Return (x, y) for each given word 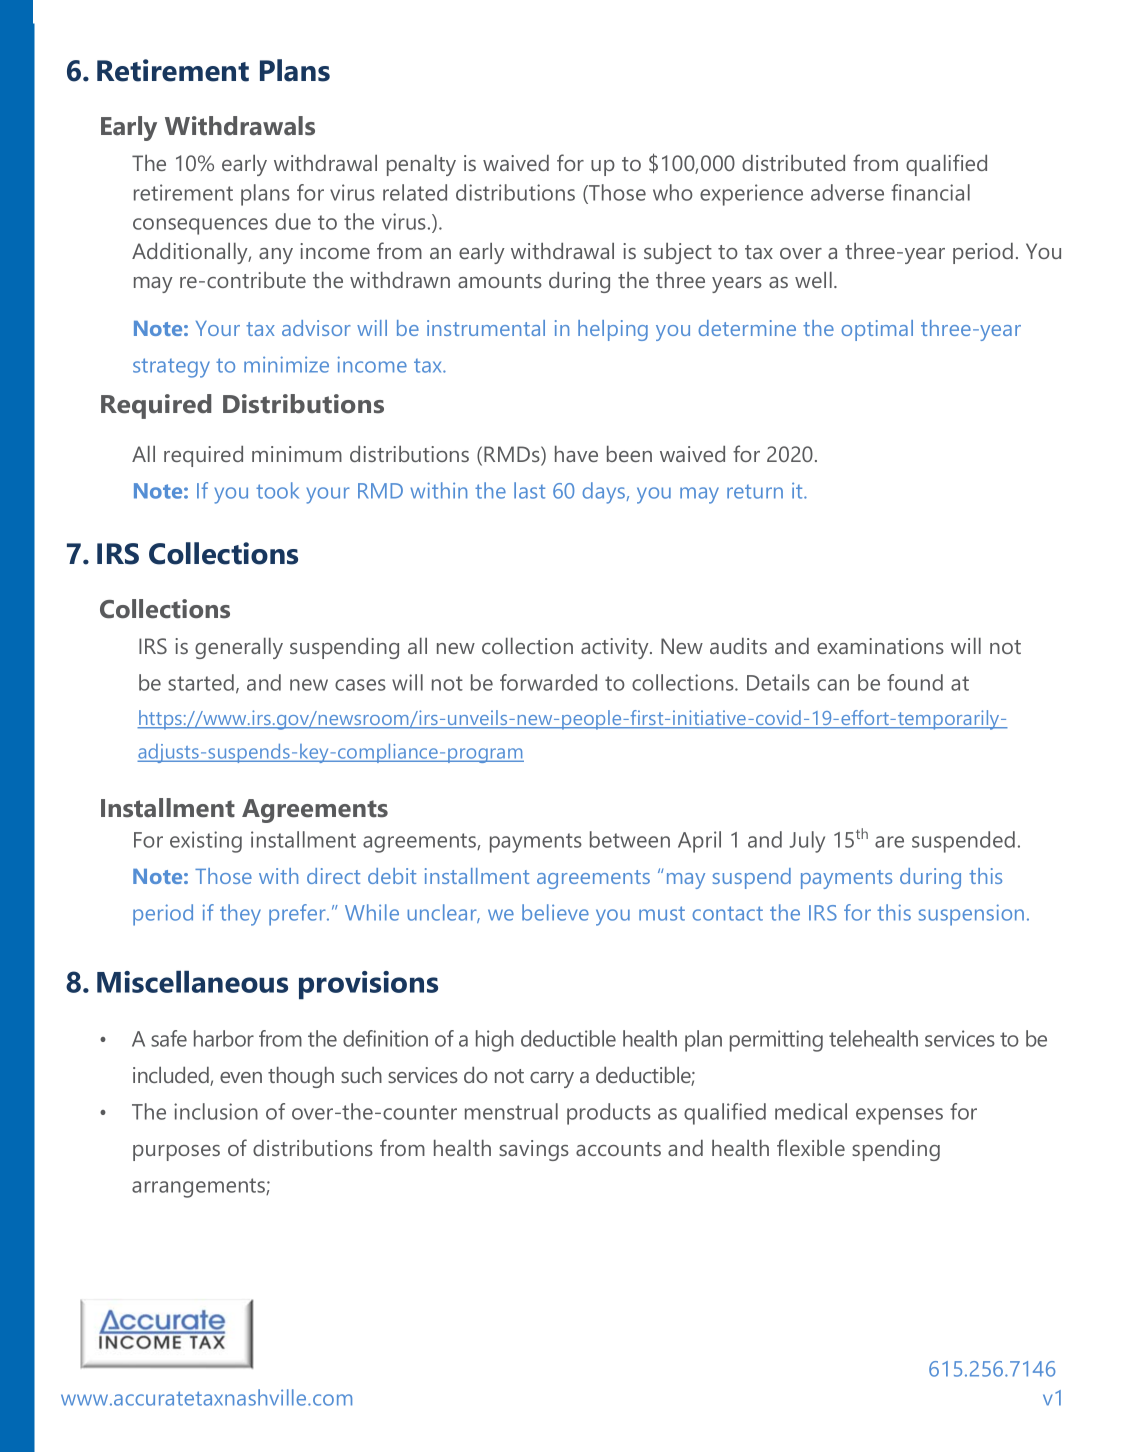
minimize (286, 364)
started (201, 682)
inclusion (216, 1111)
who (673, 192)
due (293, 221)
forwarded (548, 682)
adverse (847, 192)
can (833, 685)
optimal (877, 330)
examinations (880, 646)
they (240, 915)
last (529, 490)
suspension (971, 915)
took (277, 490)
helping (613, 330)
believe (555, 912)
